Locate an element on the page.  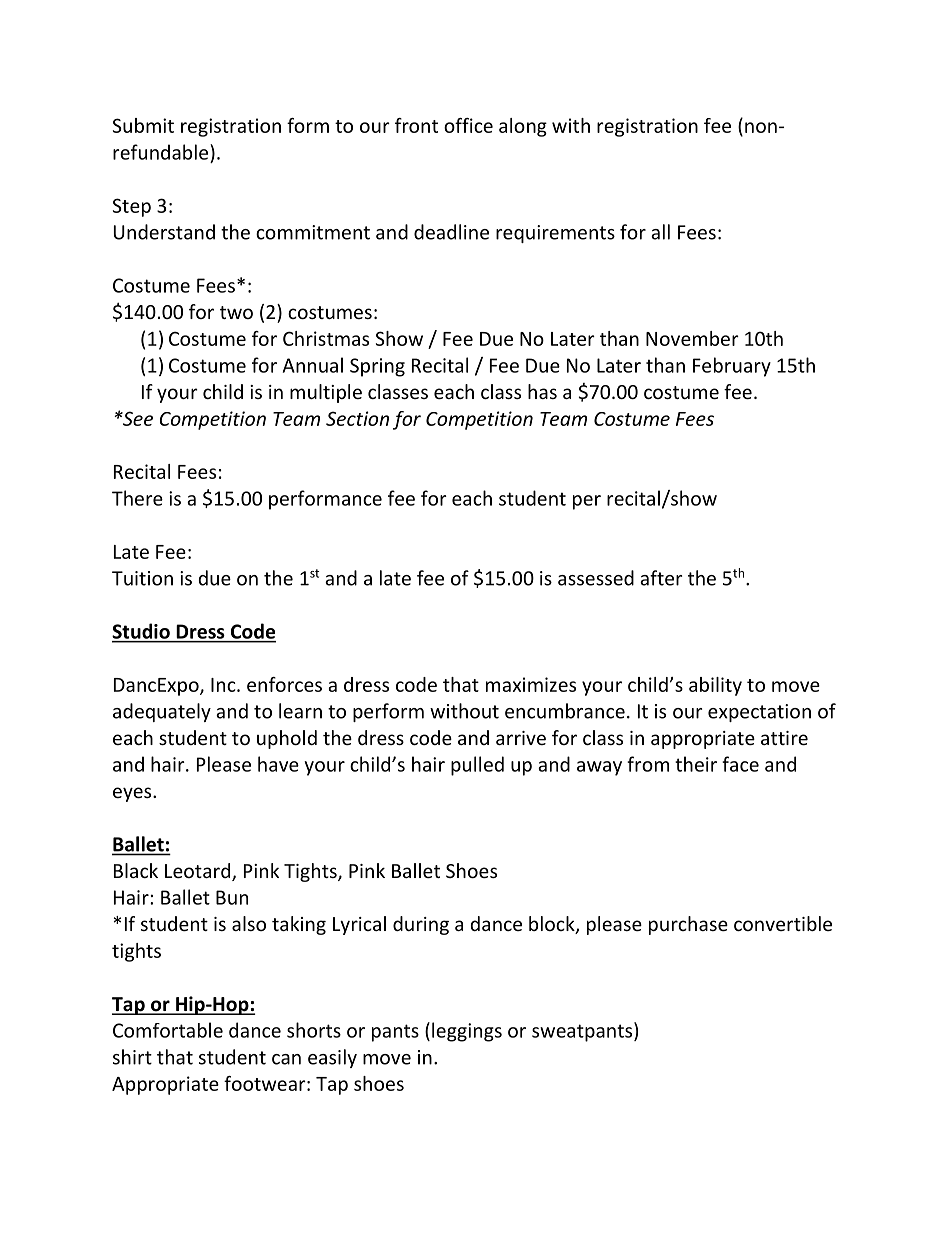
Tuition is located at coordinates (142, 578).
